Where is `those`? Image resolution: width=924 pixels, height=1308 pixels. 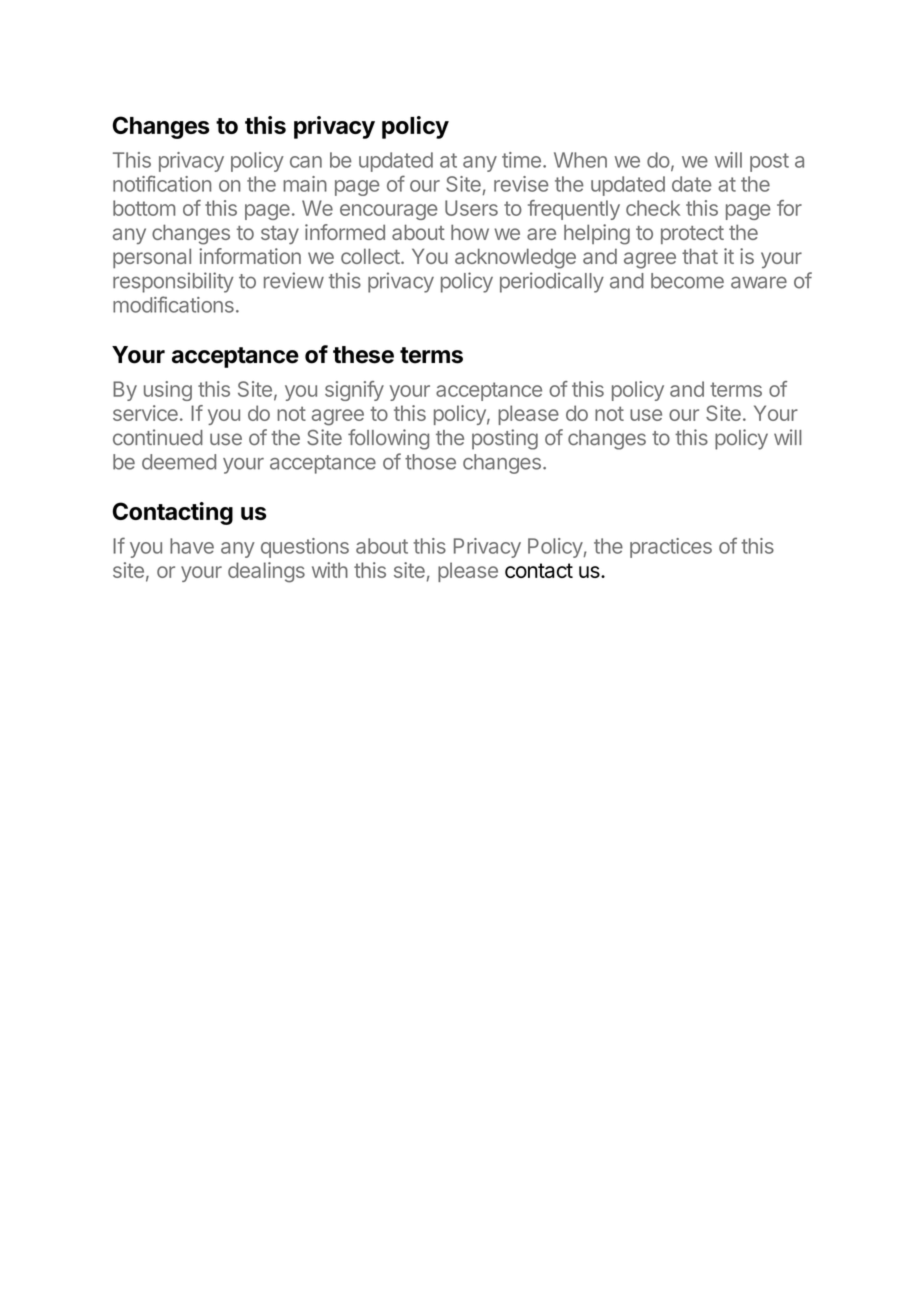 those is located at coordinates (430, 462).
